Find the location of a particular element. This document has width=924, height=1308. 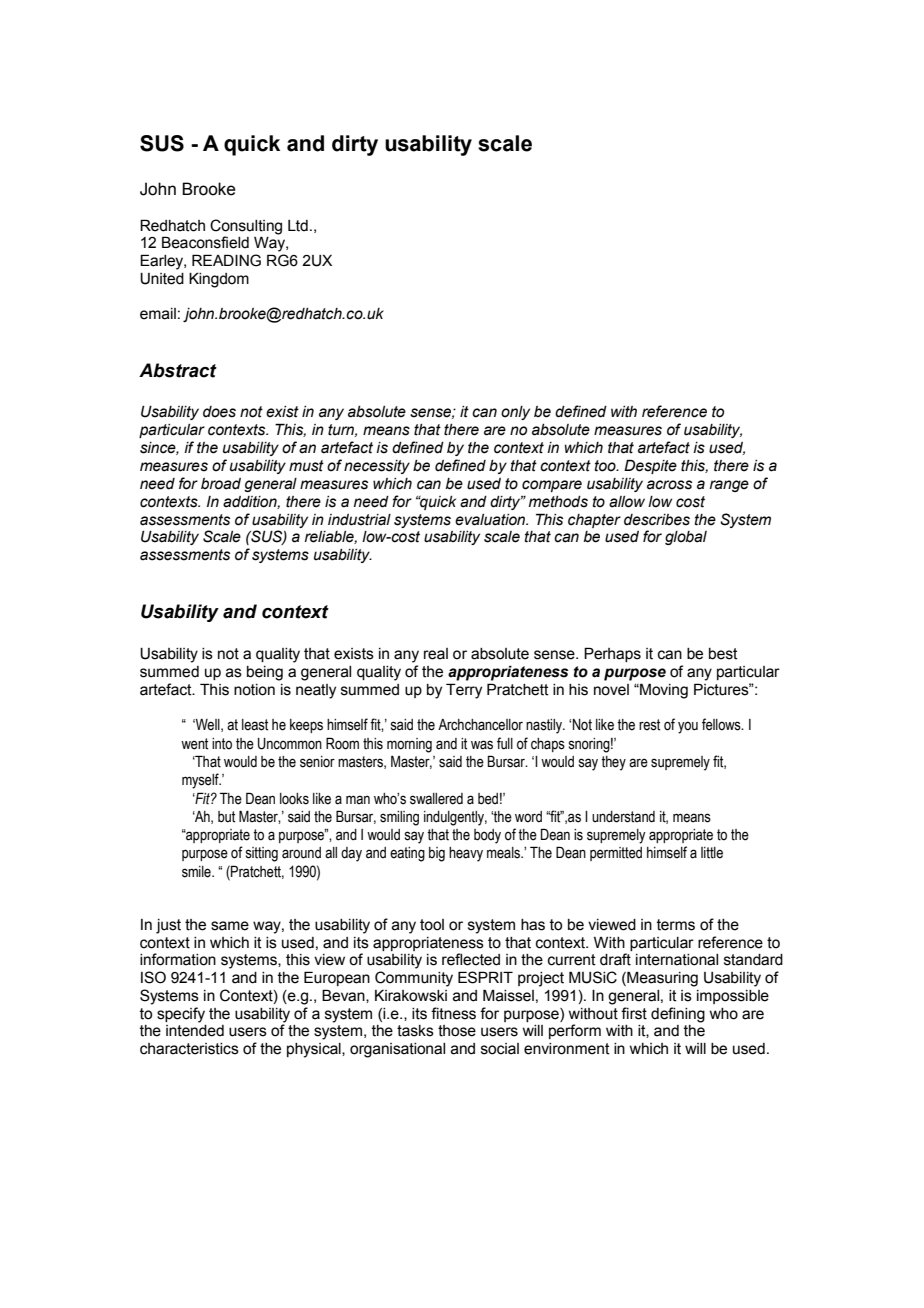

only is located at coordinates (515, 413).
